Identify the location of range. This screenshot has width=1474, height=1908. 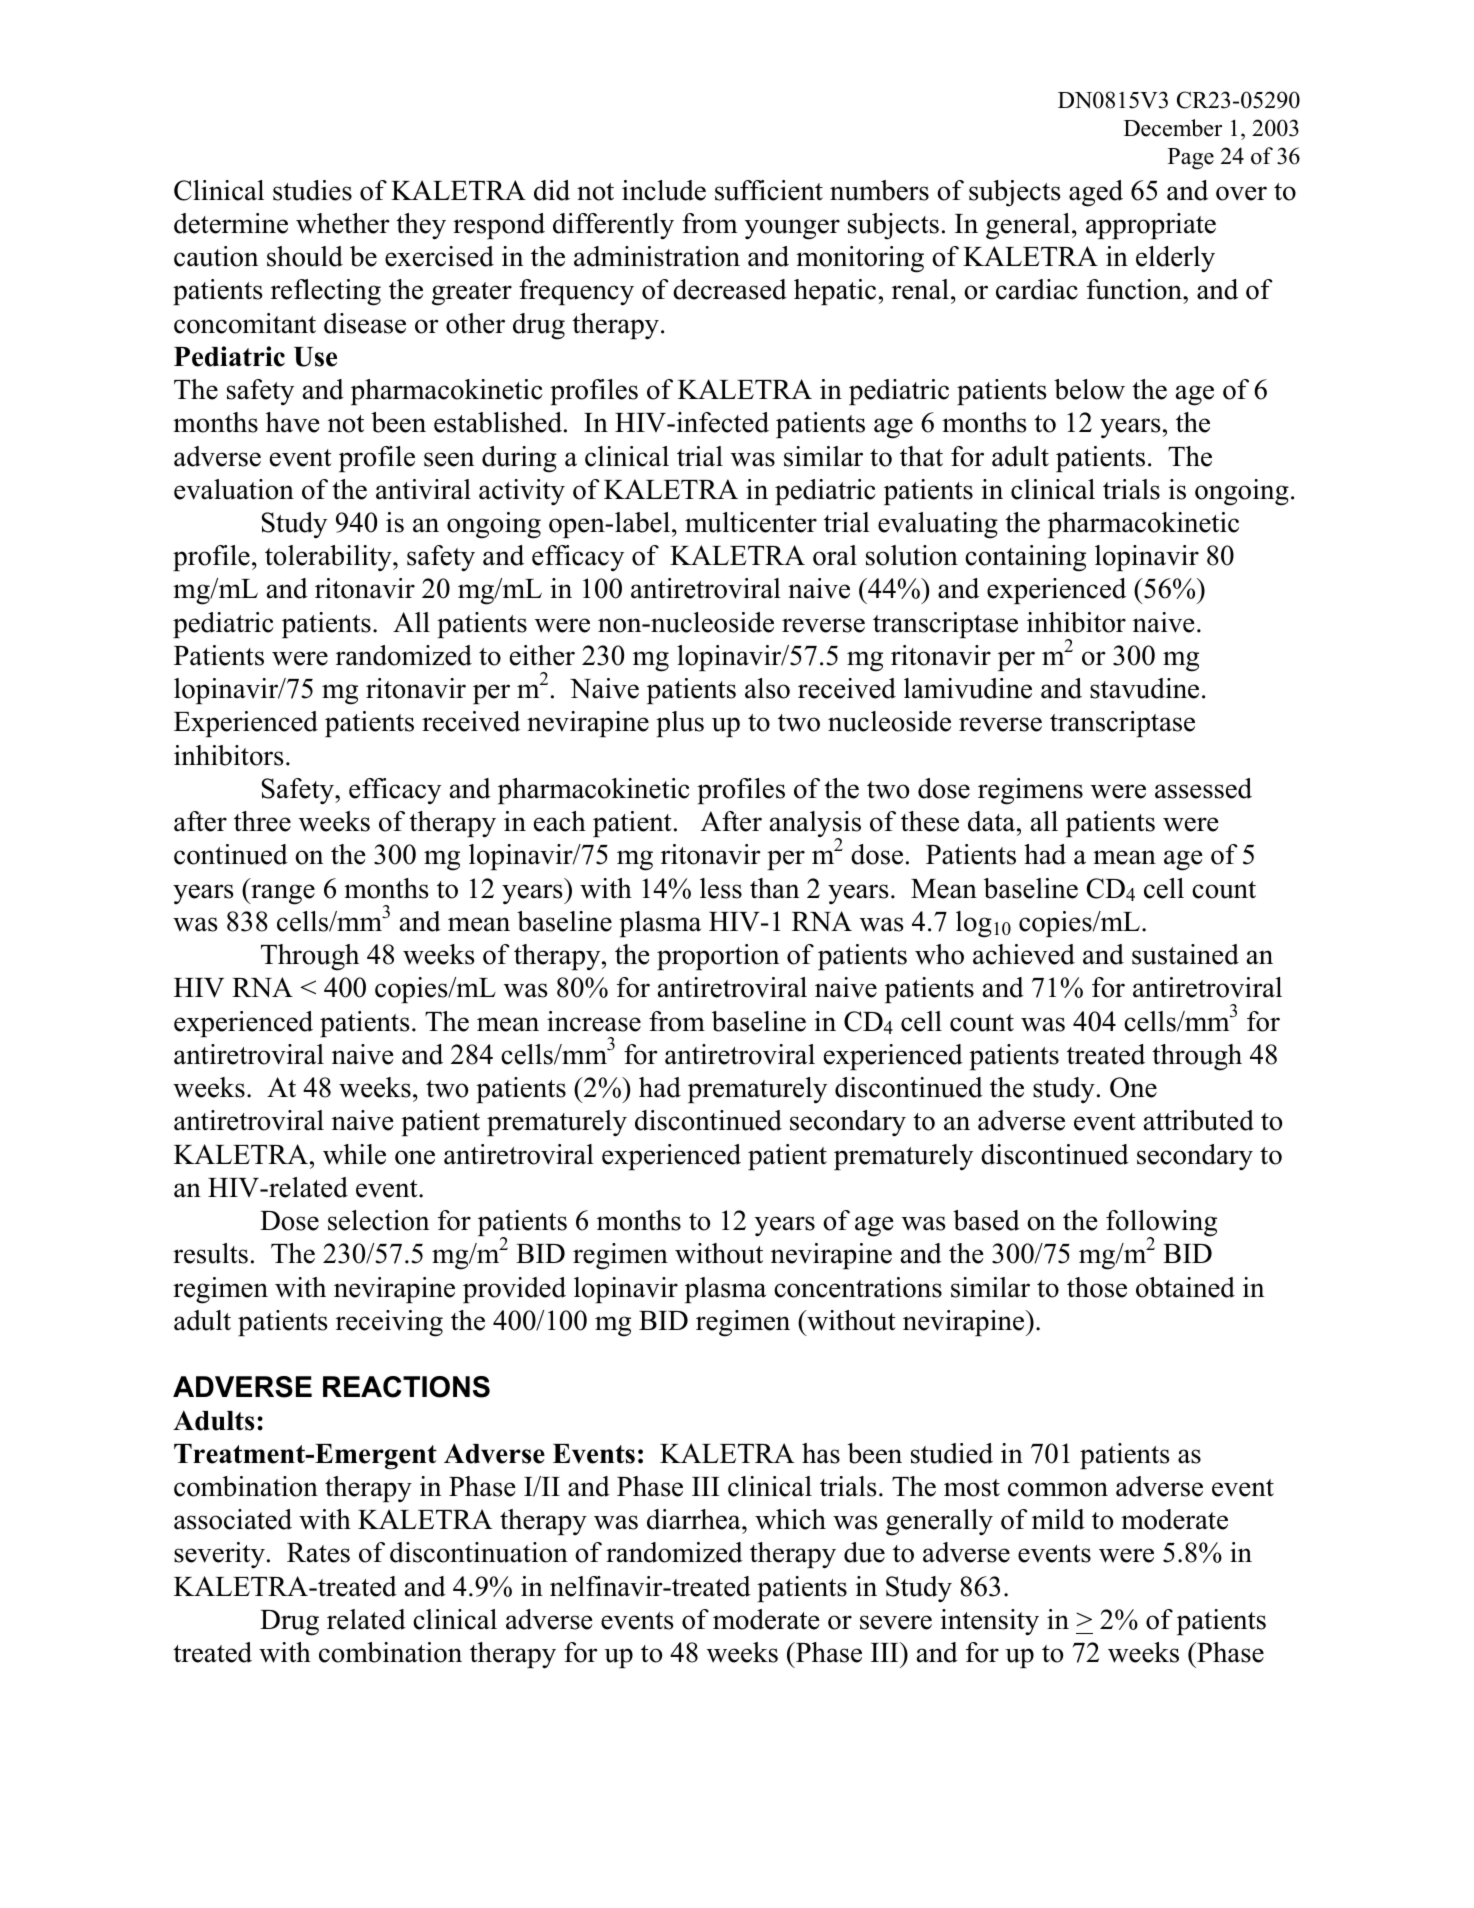
(282, 894).
